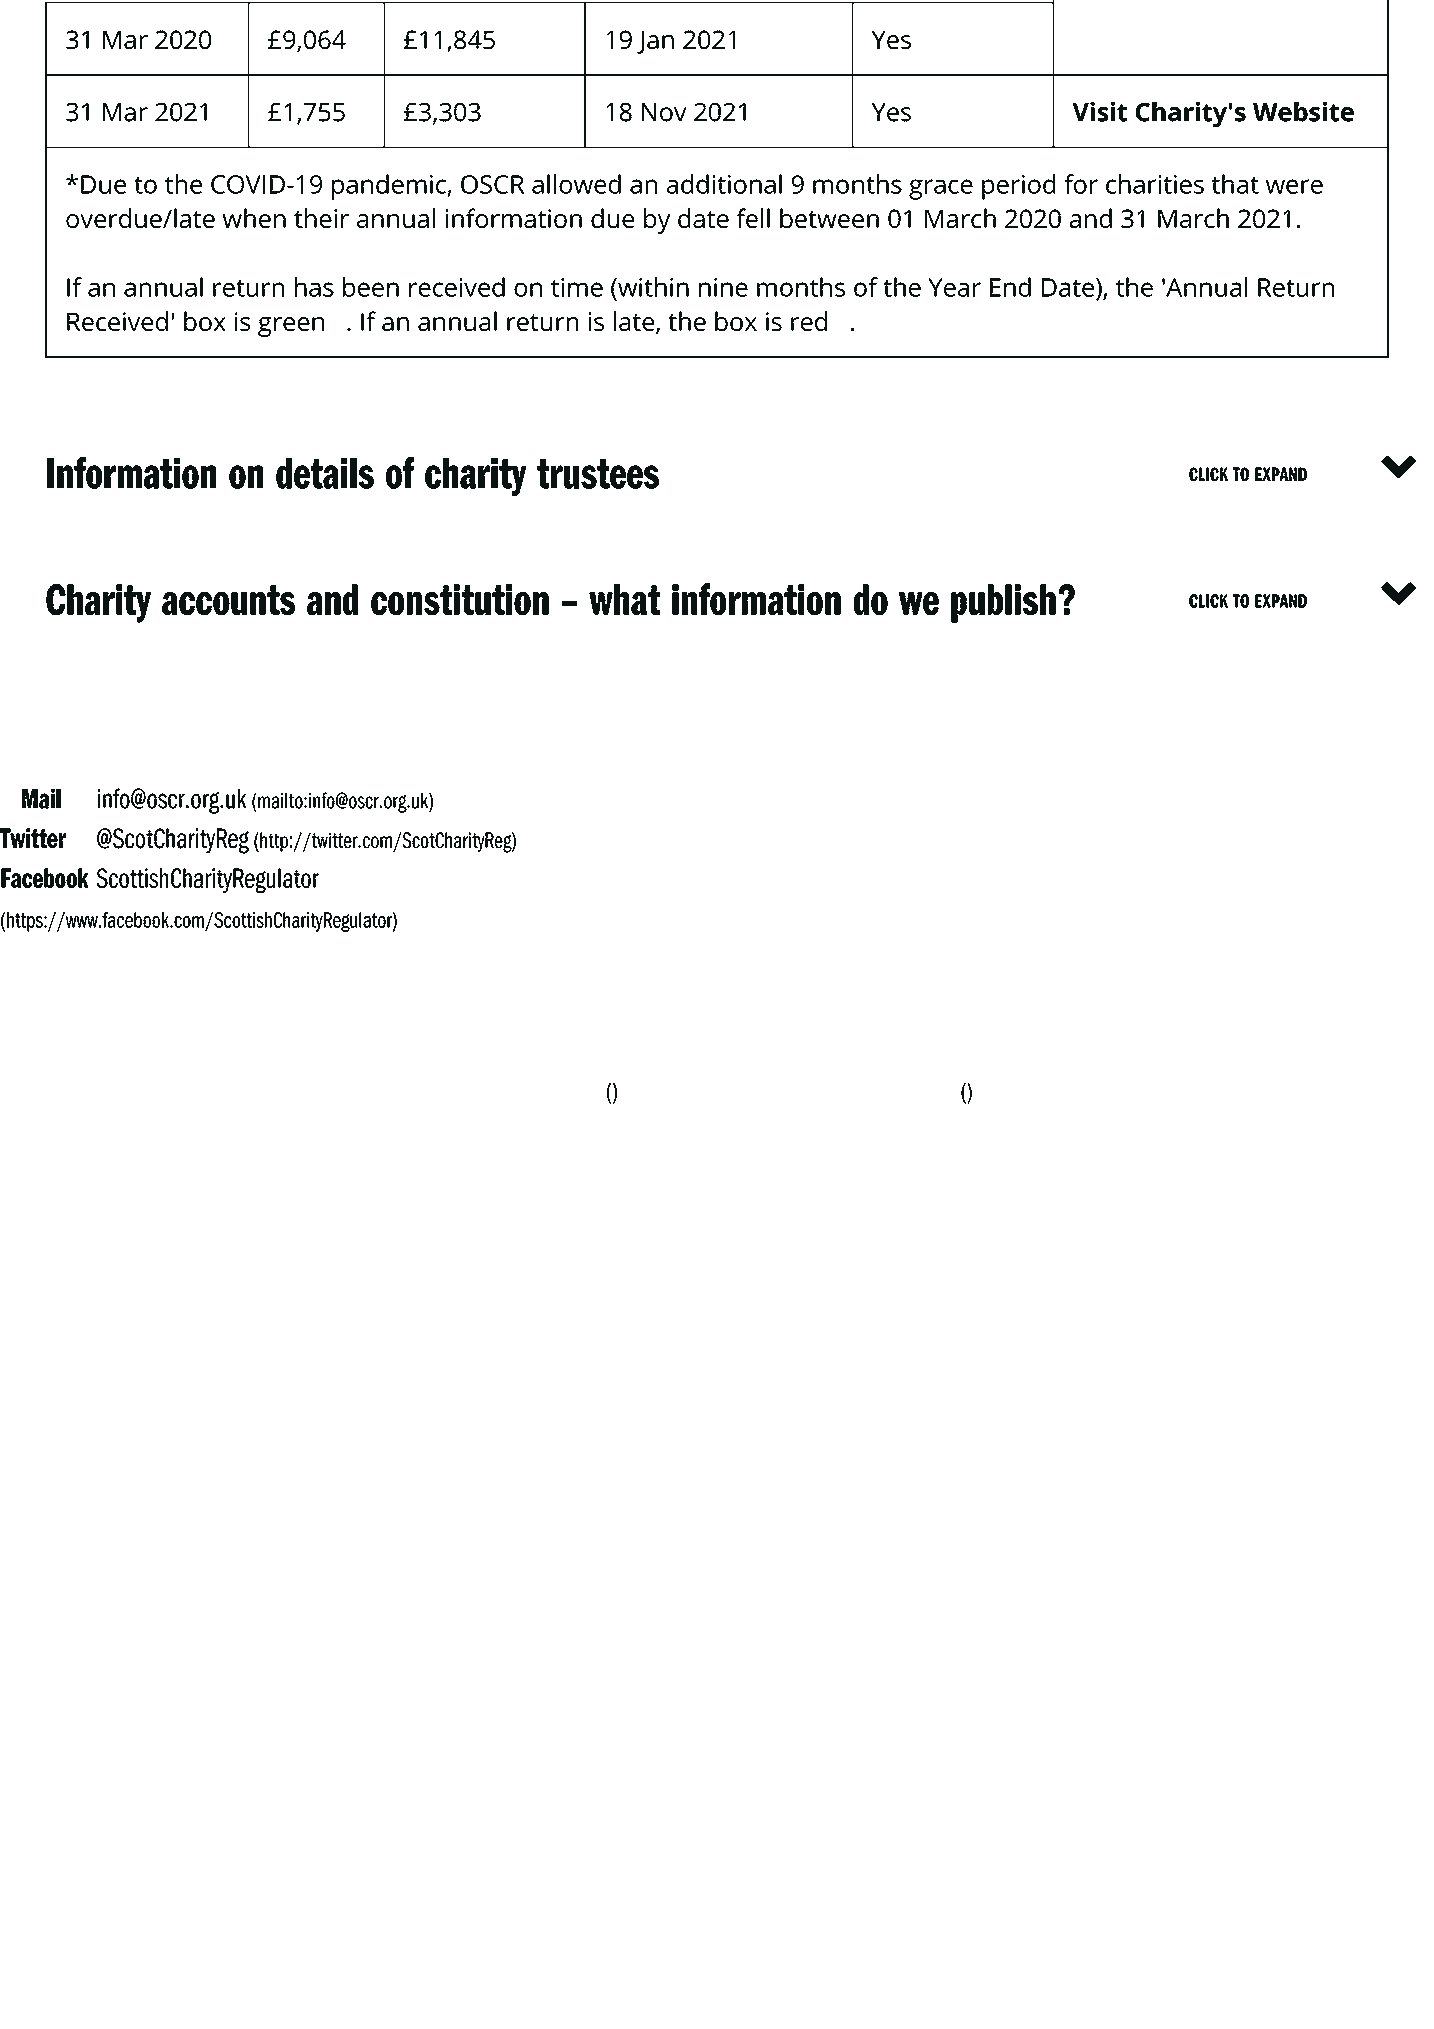  What do you see at coordinates (1099, 112) in the screenshot?
I see `Visit` at bounding box center [1099, 112].
